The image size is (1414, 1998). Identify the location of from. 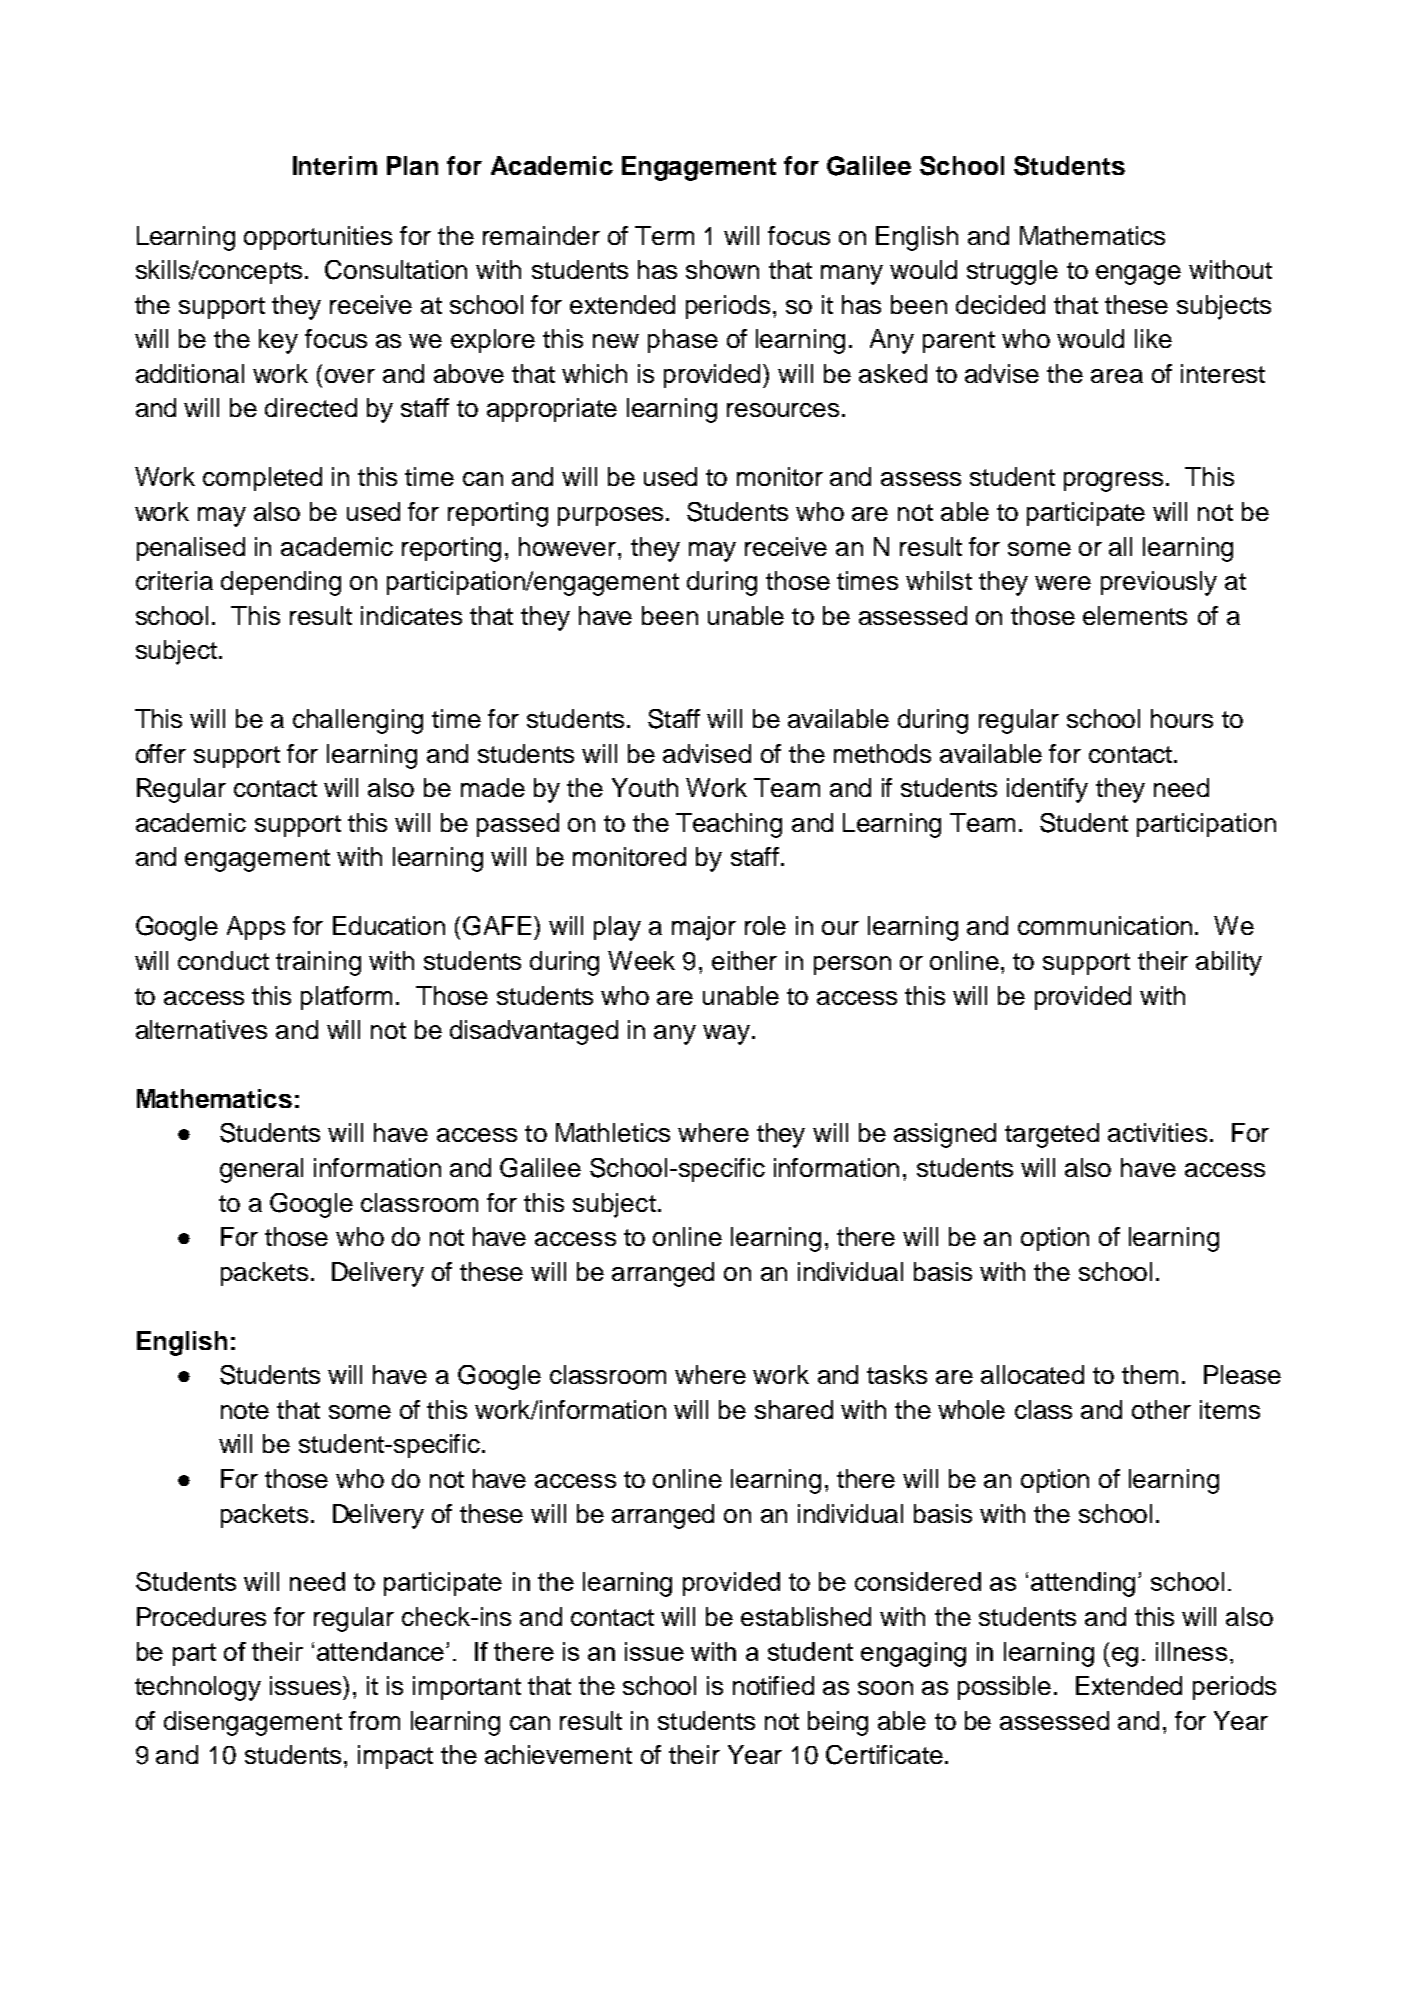
(374, 1720).
